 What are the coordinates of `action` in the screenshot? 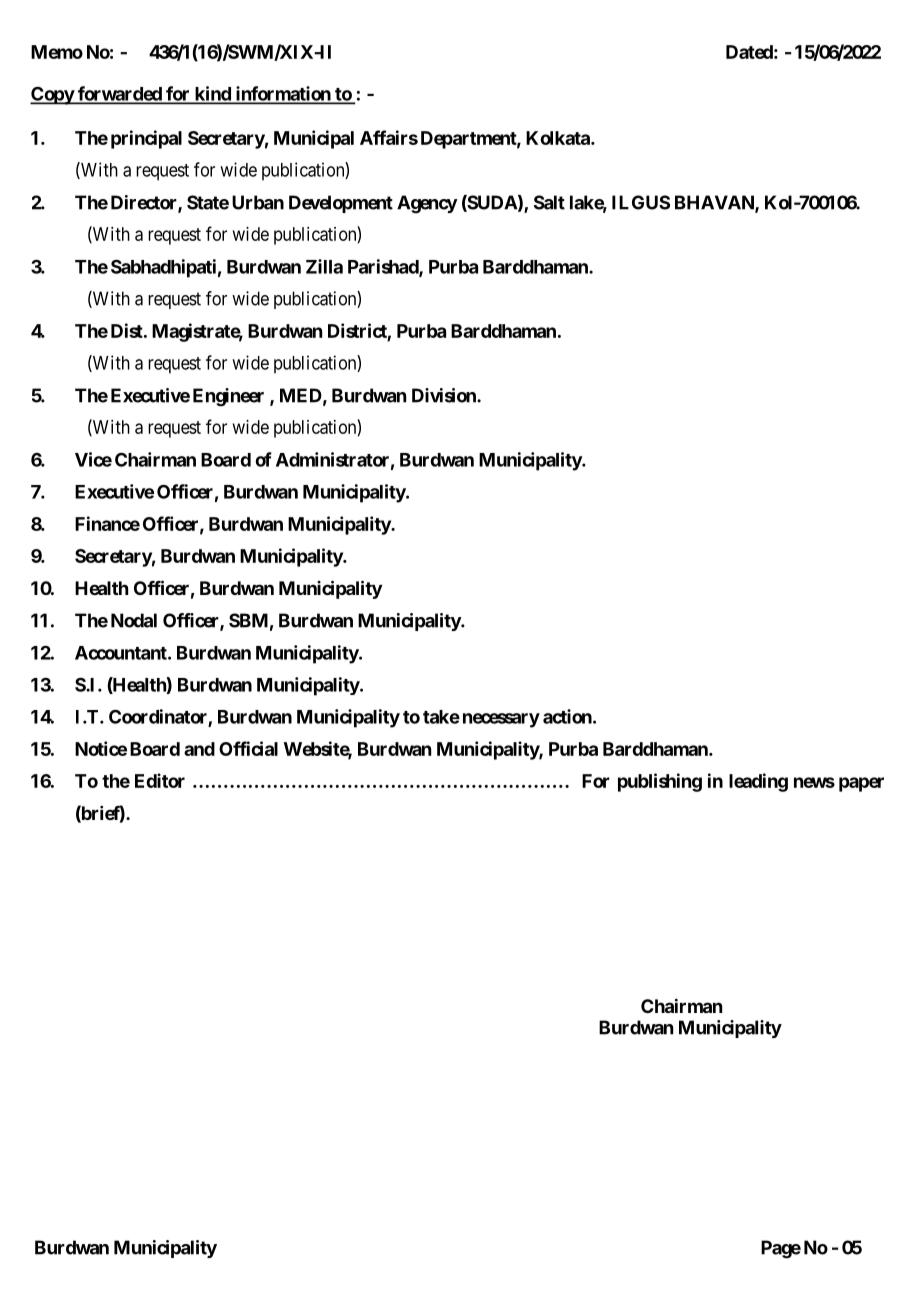 It's located at (568, 716).
